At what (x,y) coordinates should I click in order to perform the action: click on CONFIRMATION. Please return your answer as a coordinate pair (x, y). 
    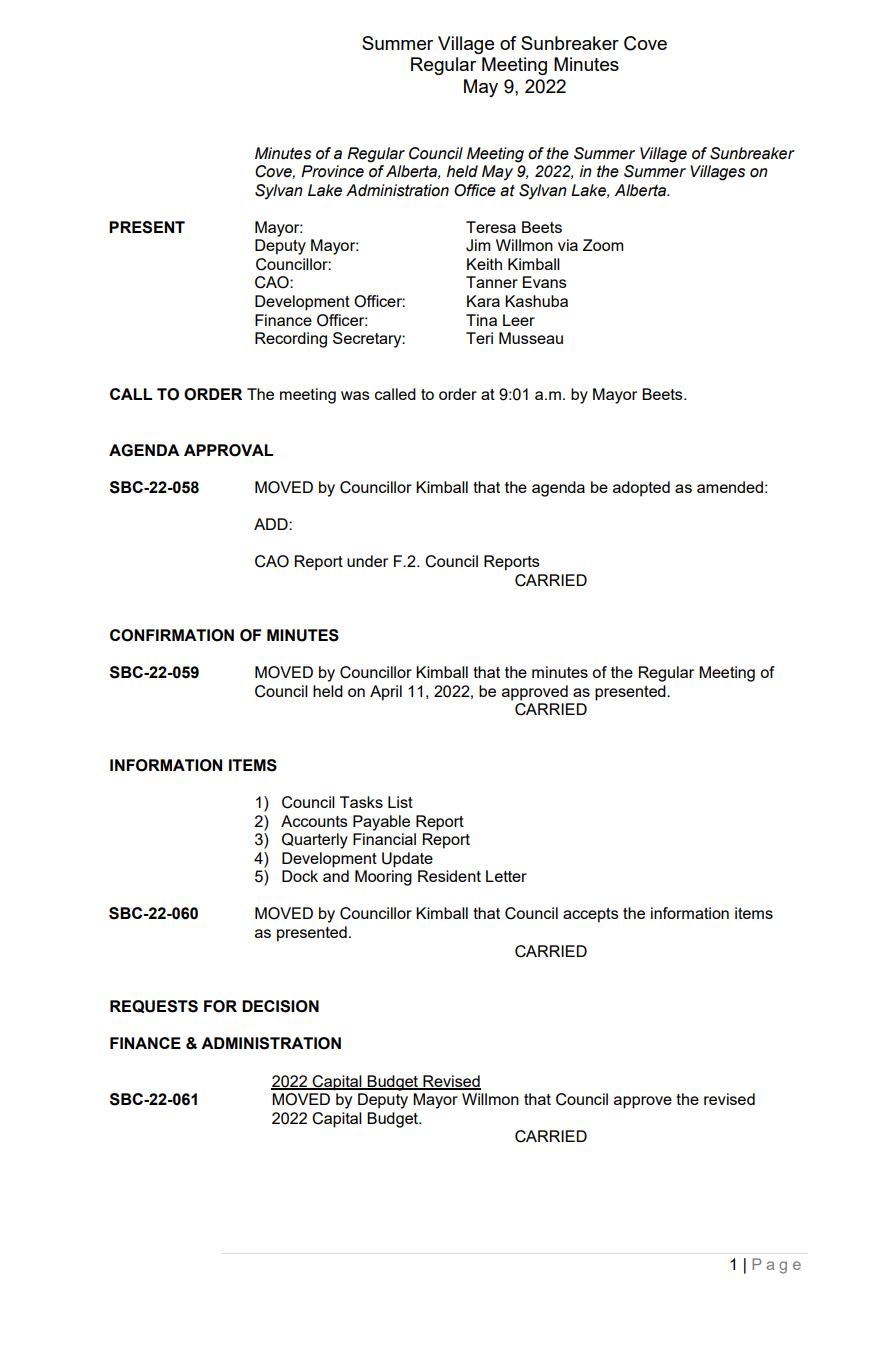
    Looking at the image, I should click on (172, 635).
